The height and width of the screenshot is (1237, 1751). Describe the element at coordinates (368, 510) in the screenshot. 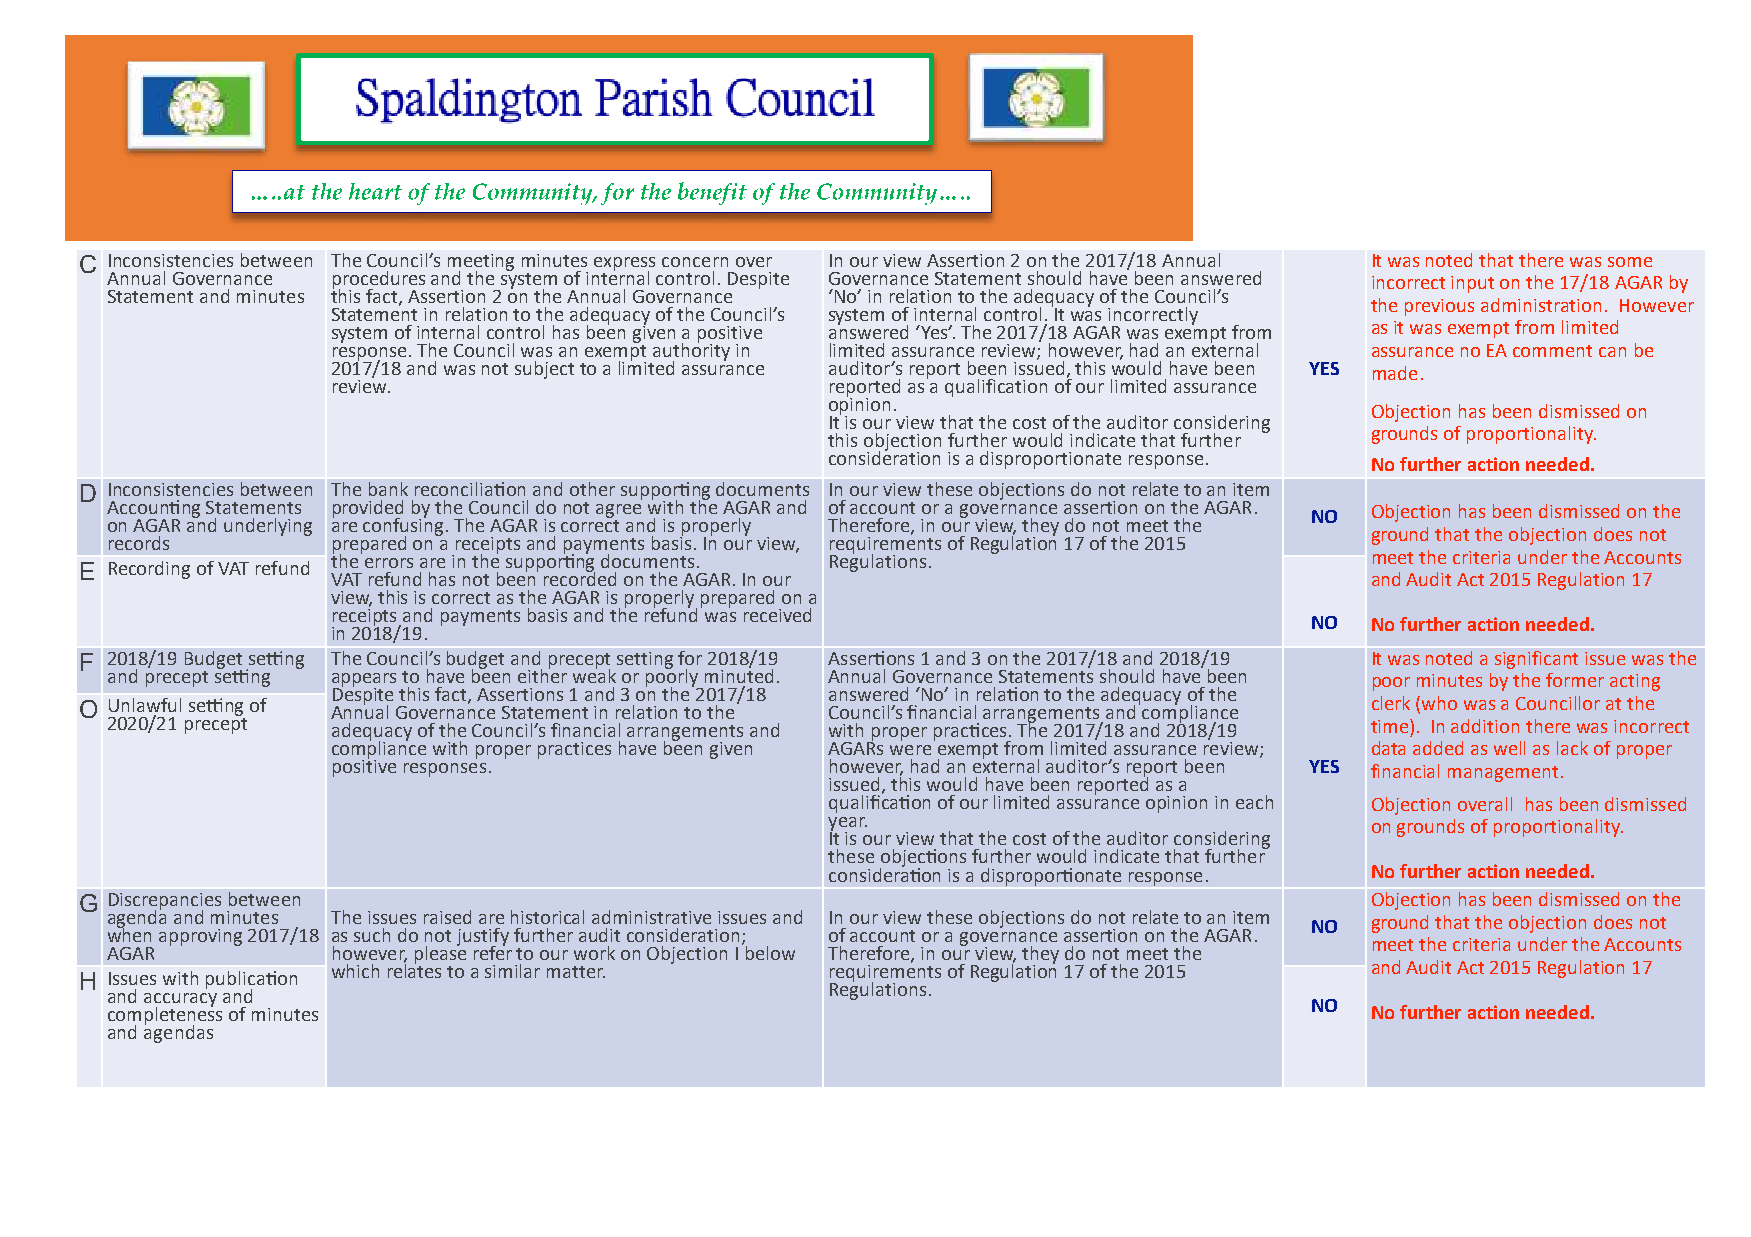

I see `provided` at that location.
